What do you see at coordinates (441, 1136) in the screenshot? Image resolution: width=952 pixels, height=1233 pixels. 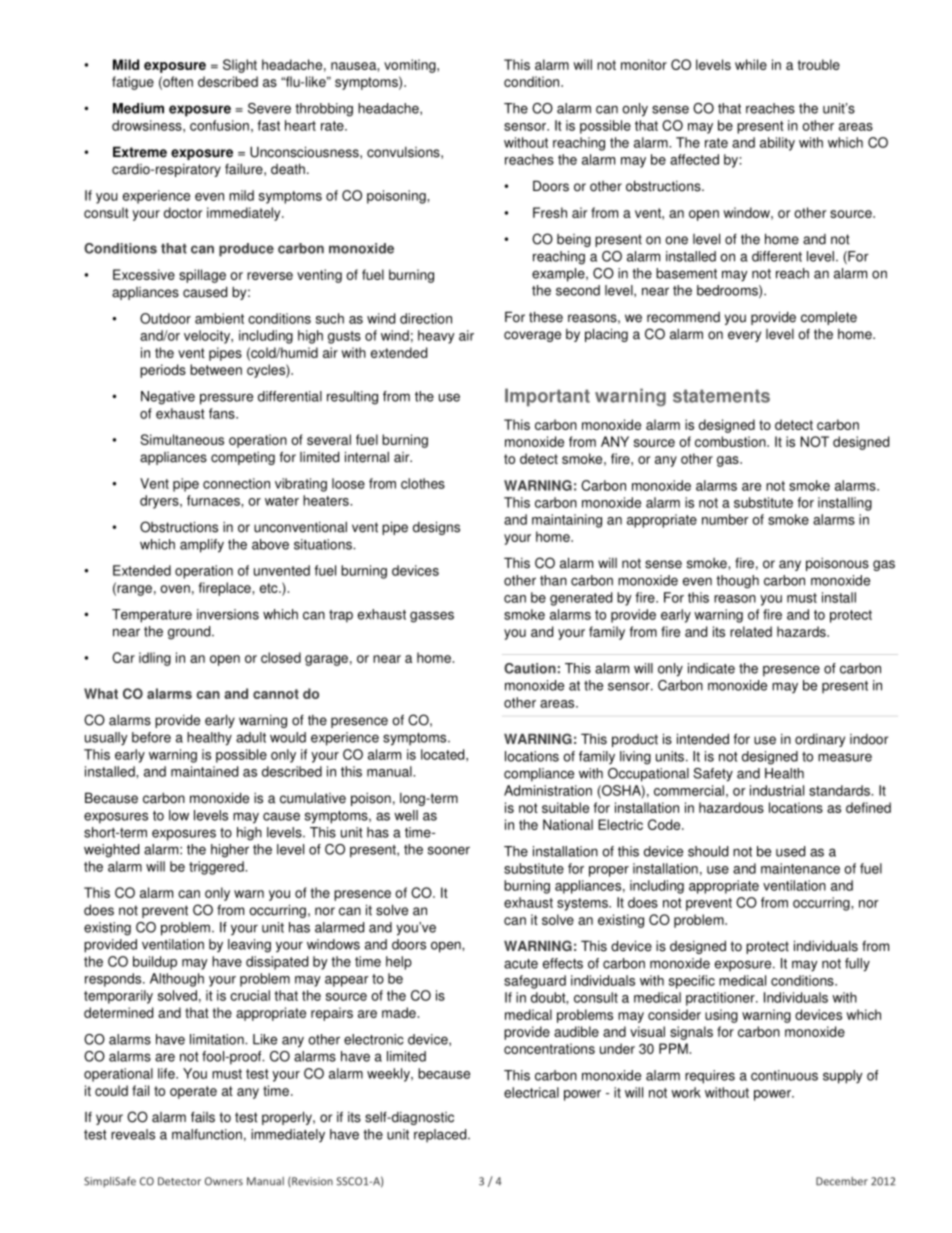 I see `replaced` at bounding box center [441, 1136].
